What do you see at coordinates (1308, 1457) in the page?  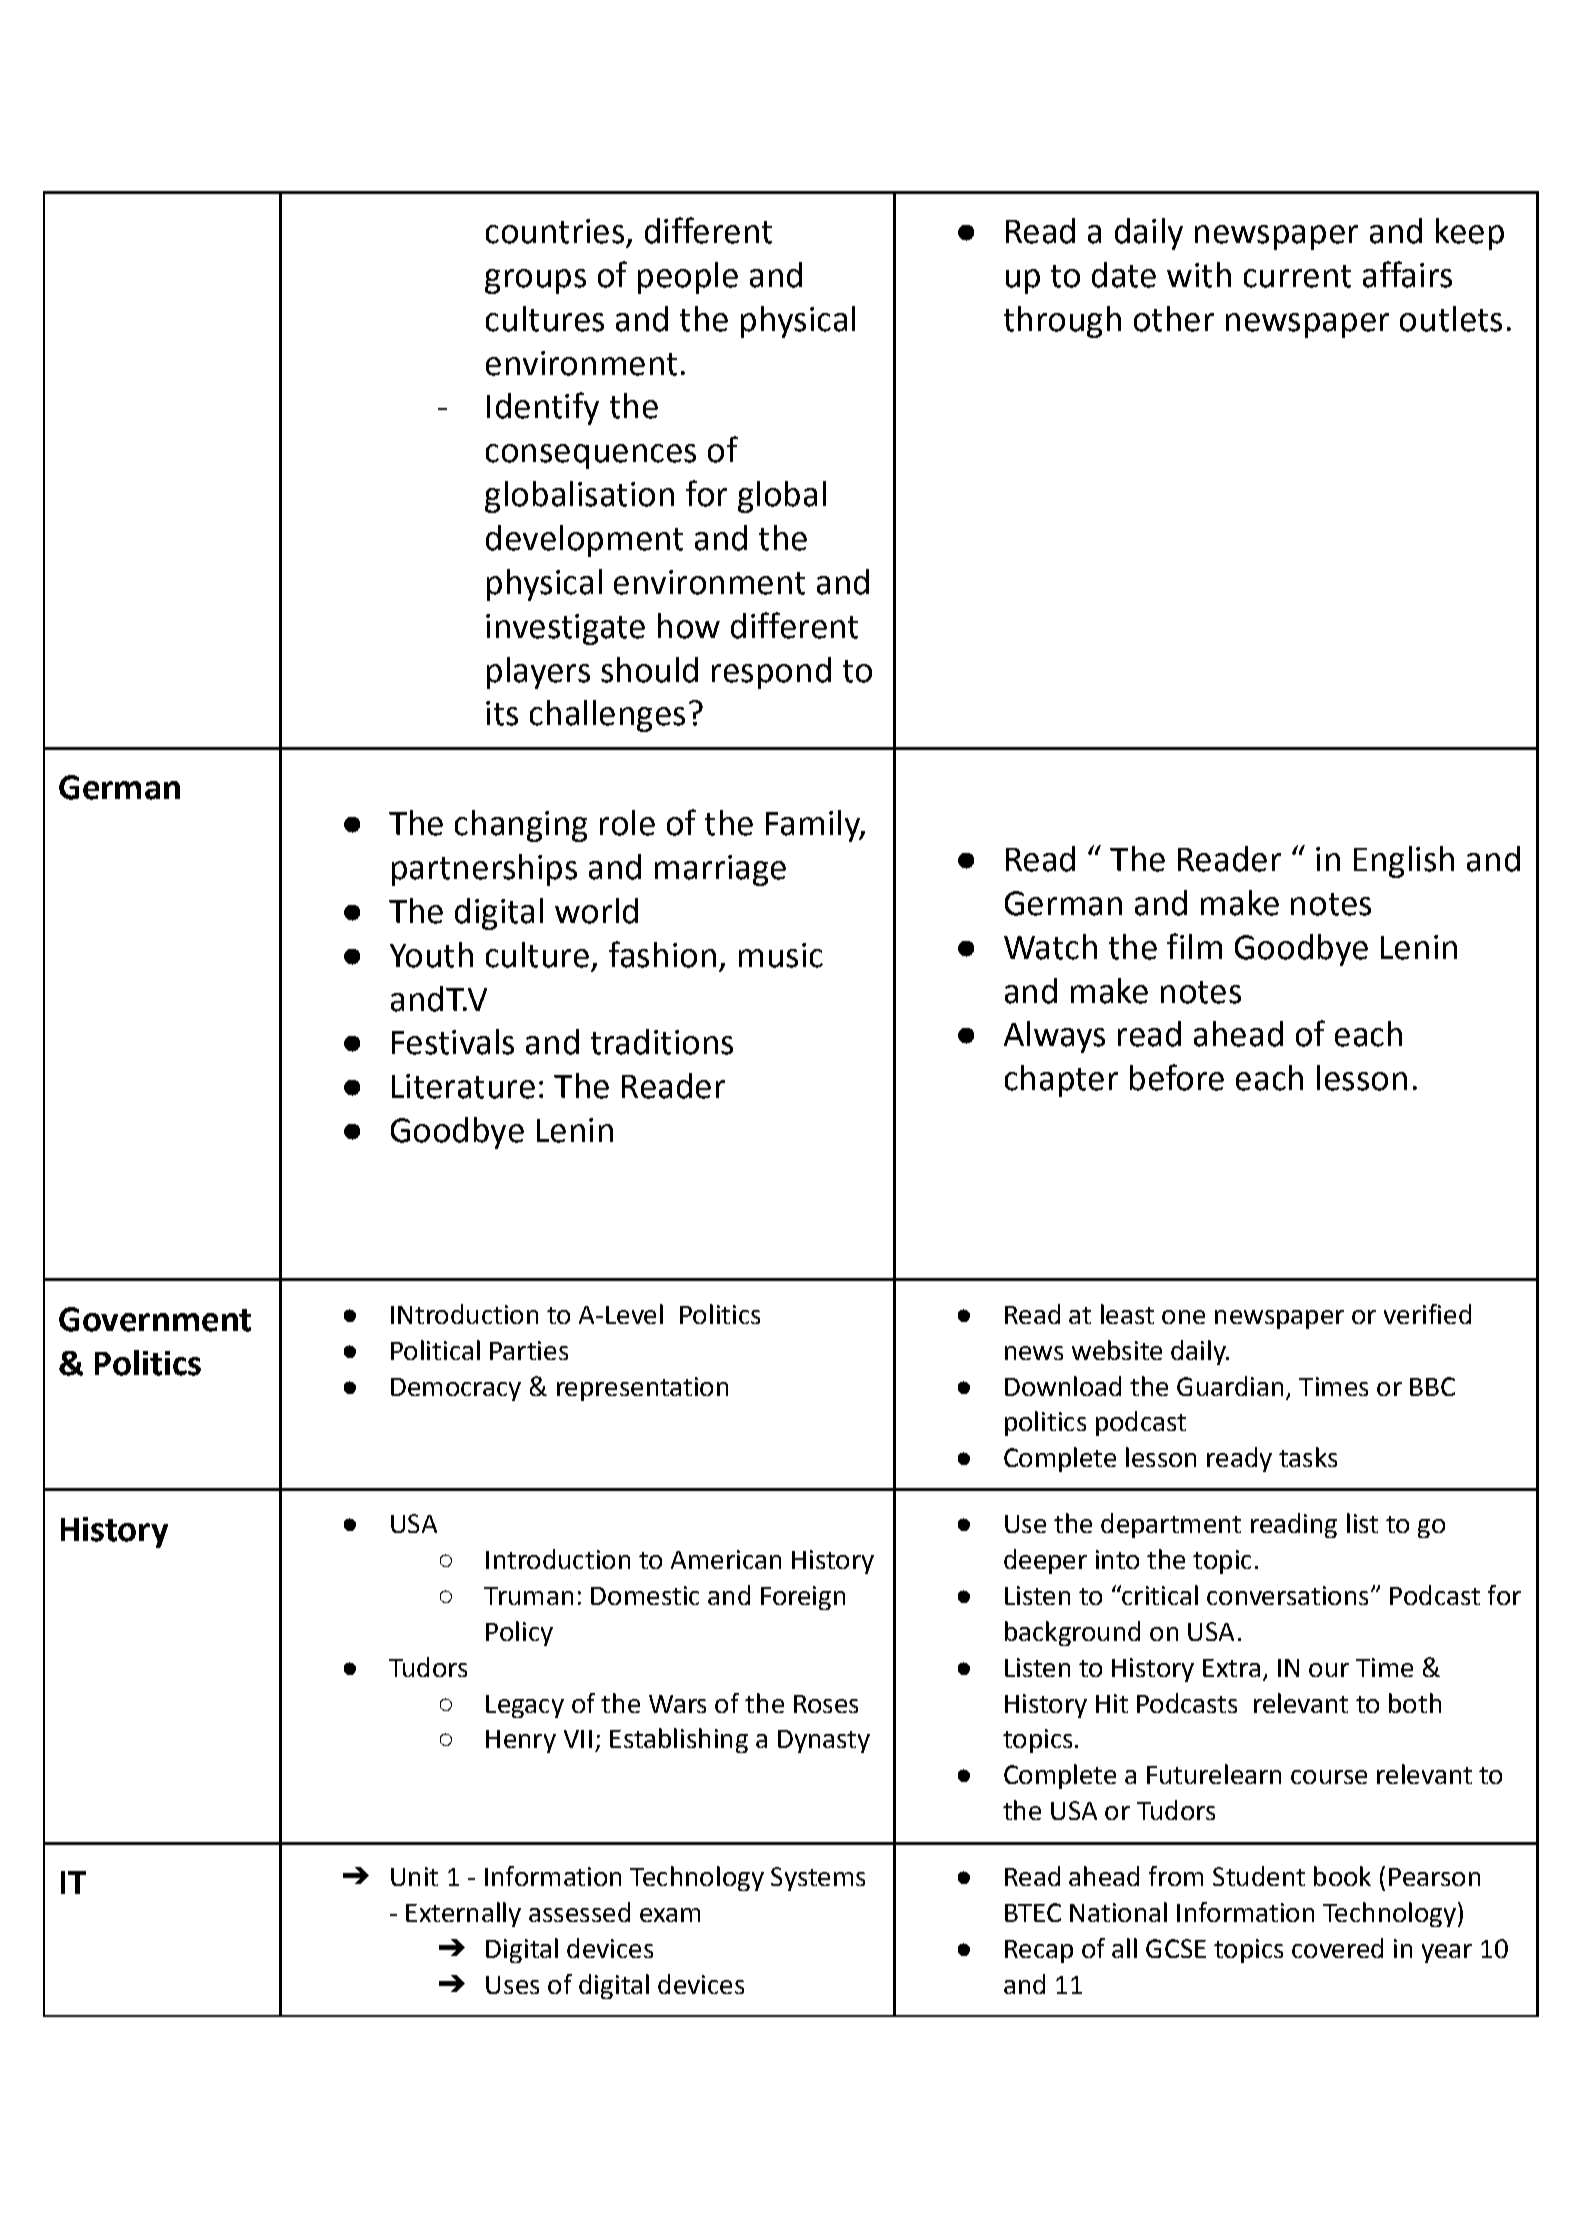 I see `tasks` at bounding box center [1308, 1457].
